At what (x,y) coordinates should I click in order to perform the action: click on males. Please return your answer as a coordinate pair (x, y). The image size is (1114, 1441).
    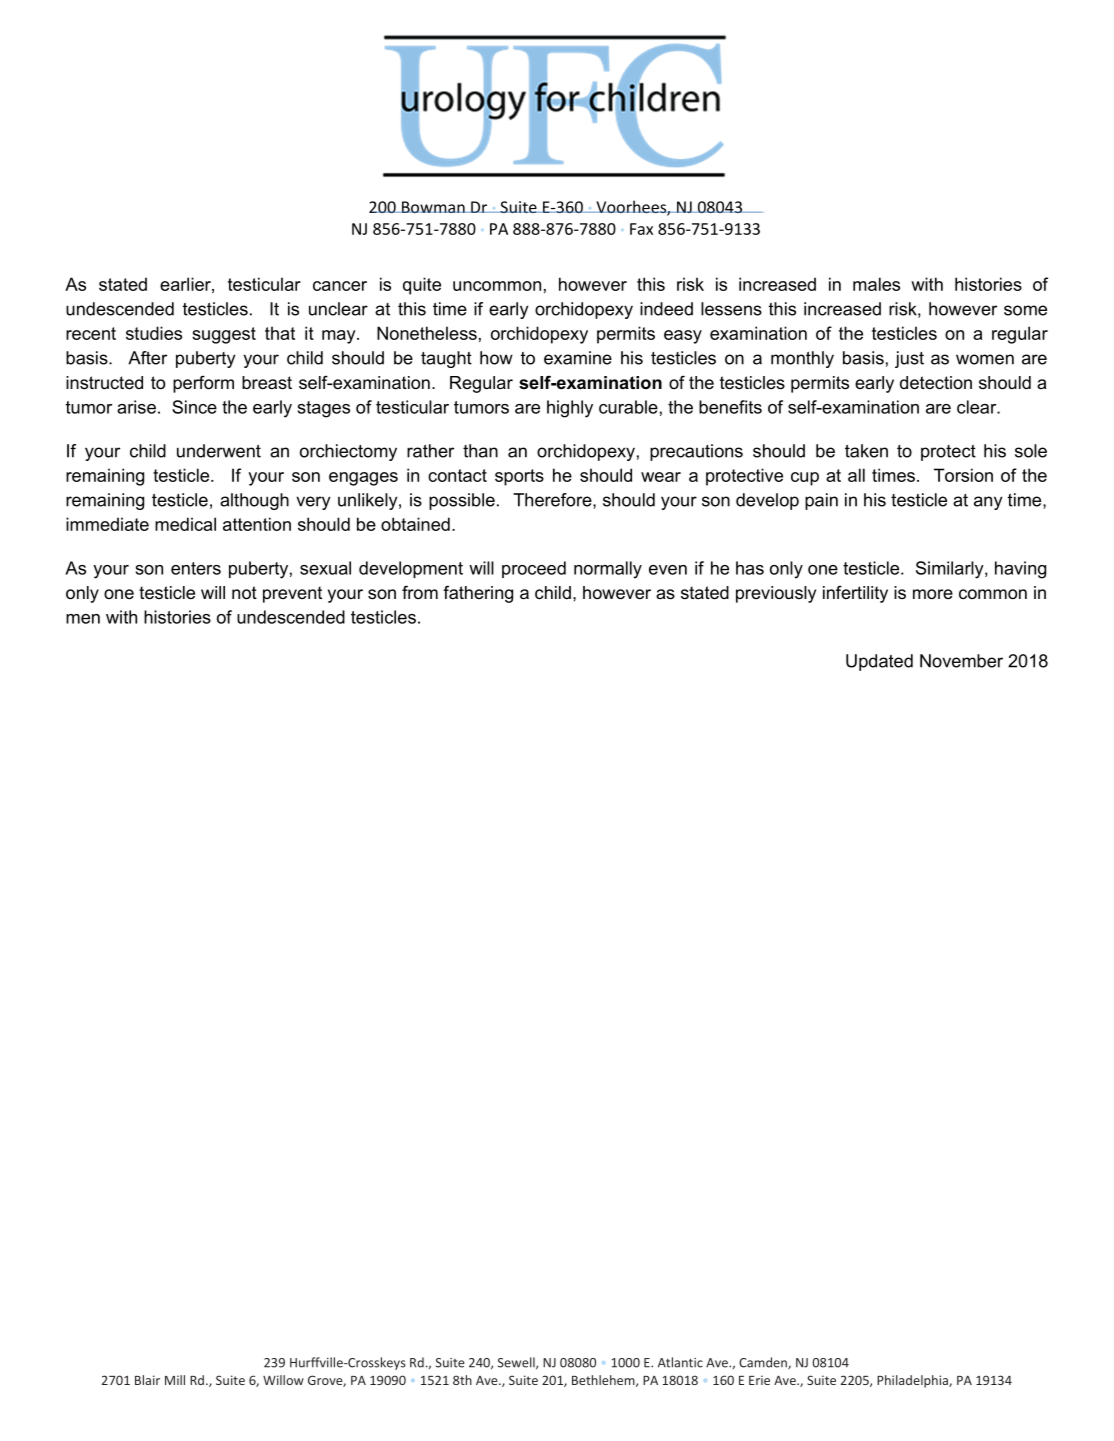
    Looking at the image, I should click on (876, 284).
